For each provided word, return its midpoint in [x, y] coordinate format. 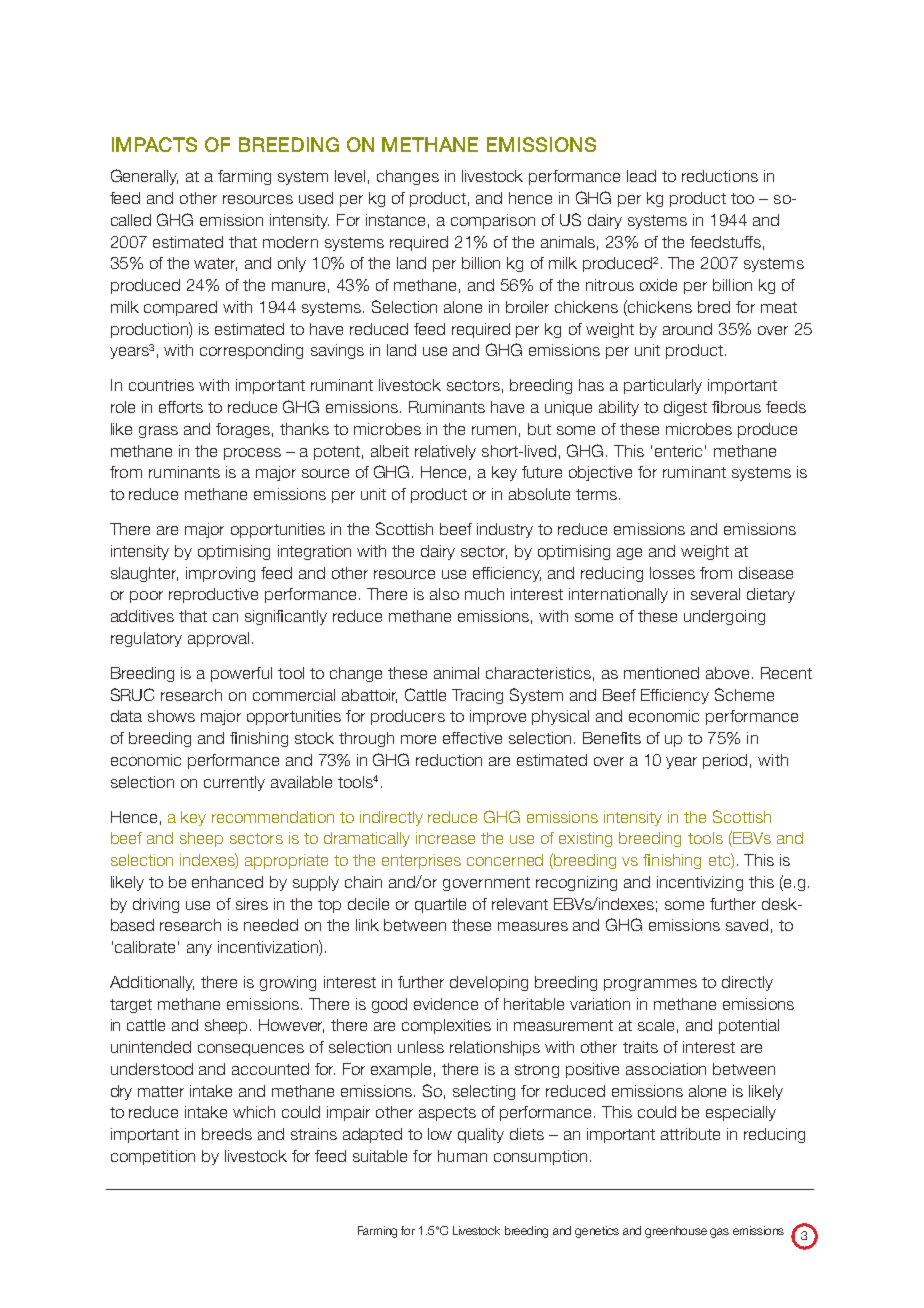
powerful [241, 674]
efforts [181, 407]
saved [747, 925]
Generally [144, 177]
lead [641, 176]
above [727, 673]
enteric [678, 451]
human [462, 1156]
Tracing [477, 696]
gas [719, 1233]
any [199, 950]
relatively [445, 452]
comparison [493, 221]
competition [153, 1157]
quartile [440, 905]
